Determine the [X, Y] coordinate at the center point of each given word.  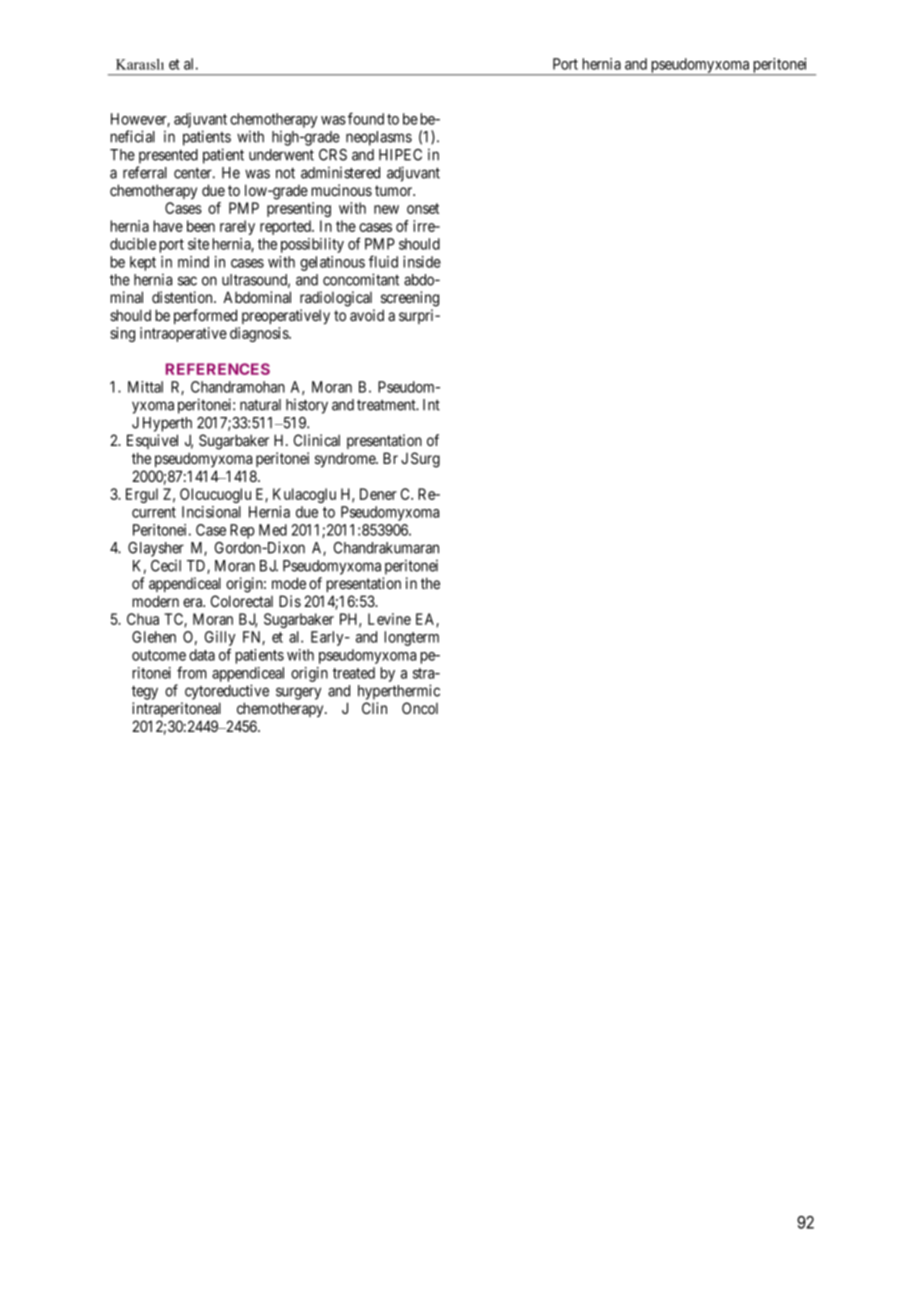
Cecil [166, 565]
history [307, 406]
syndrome [346, 459]
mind [193, 262]
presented [168, 156]
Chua [143, 619]
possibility [312, 245]
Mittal [145, 387]
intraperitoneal [176, 709]
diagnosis [260, 334]
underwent [281, 155]
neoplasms [379, 138]
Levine [389, 619]
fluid [383, 261]
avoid [367, 315]
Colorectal [242, 601]
